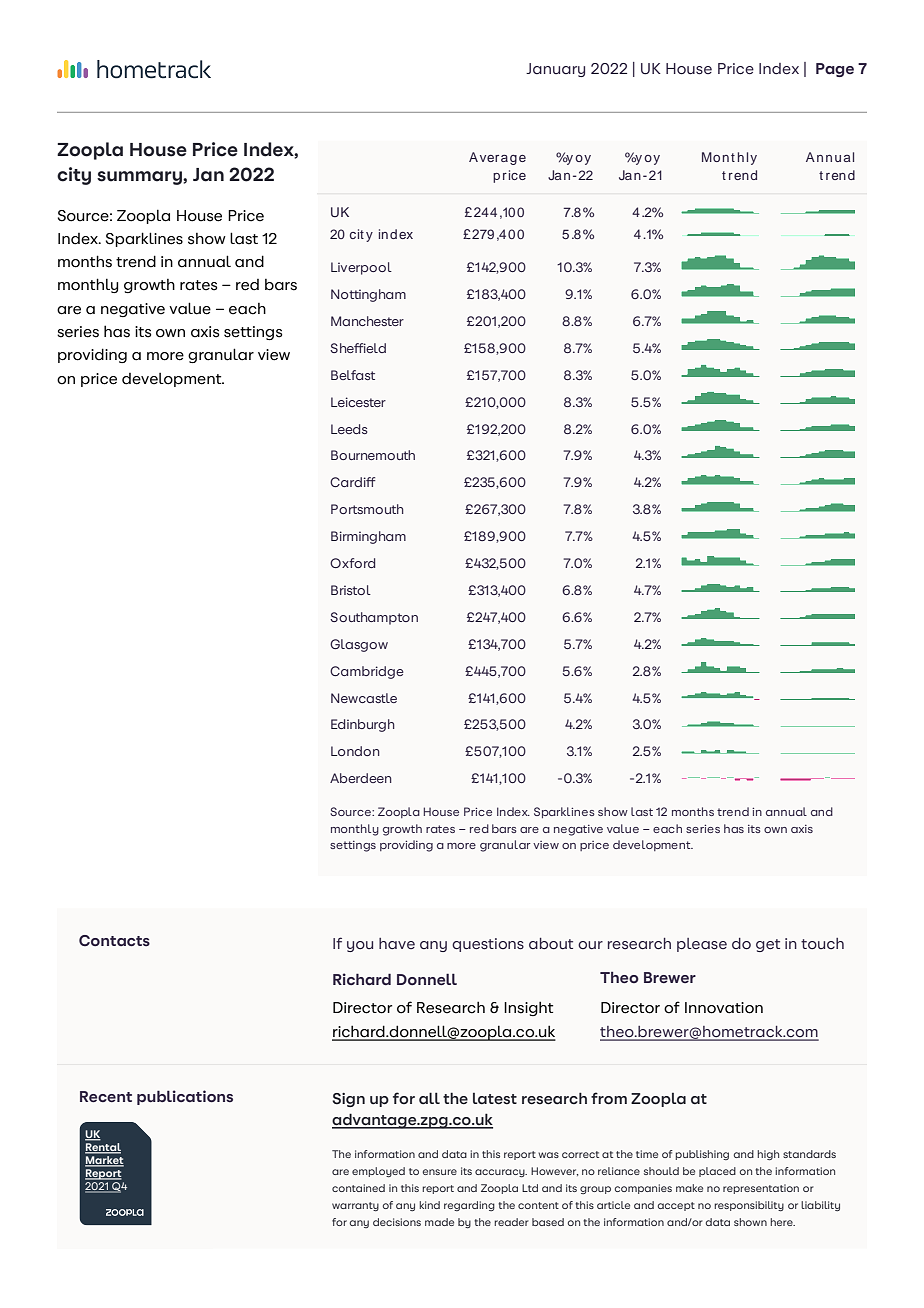  What do you see at coordinates (555, 70) in the image?
I see `January` at bounding box center [555, 70].
